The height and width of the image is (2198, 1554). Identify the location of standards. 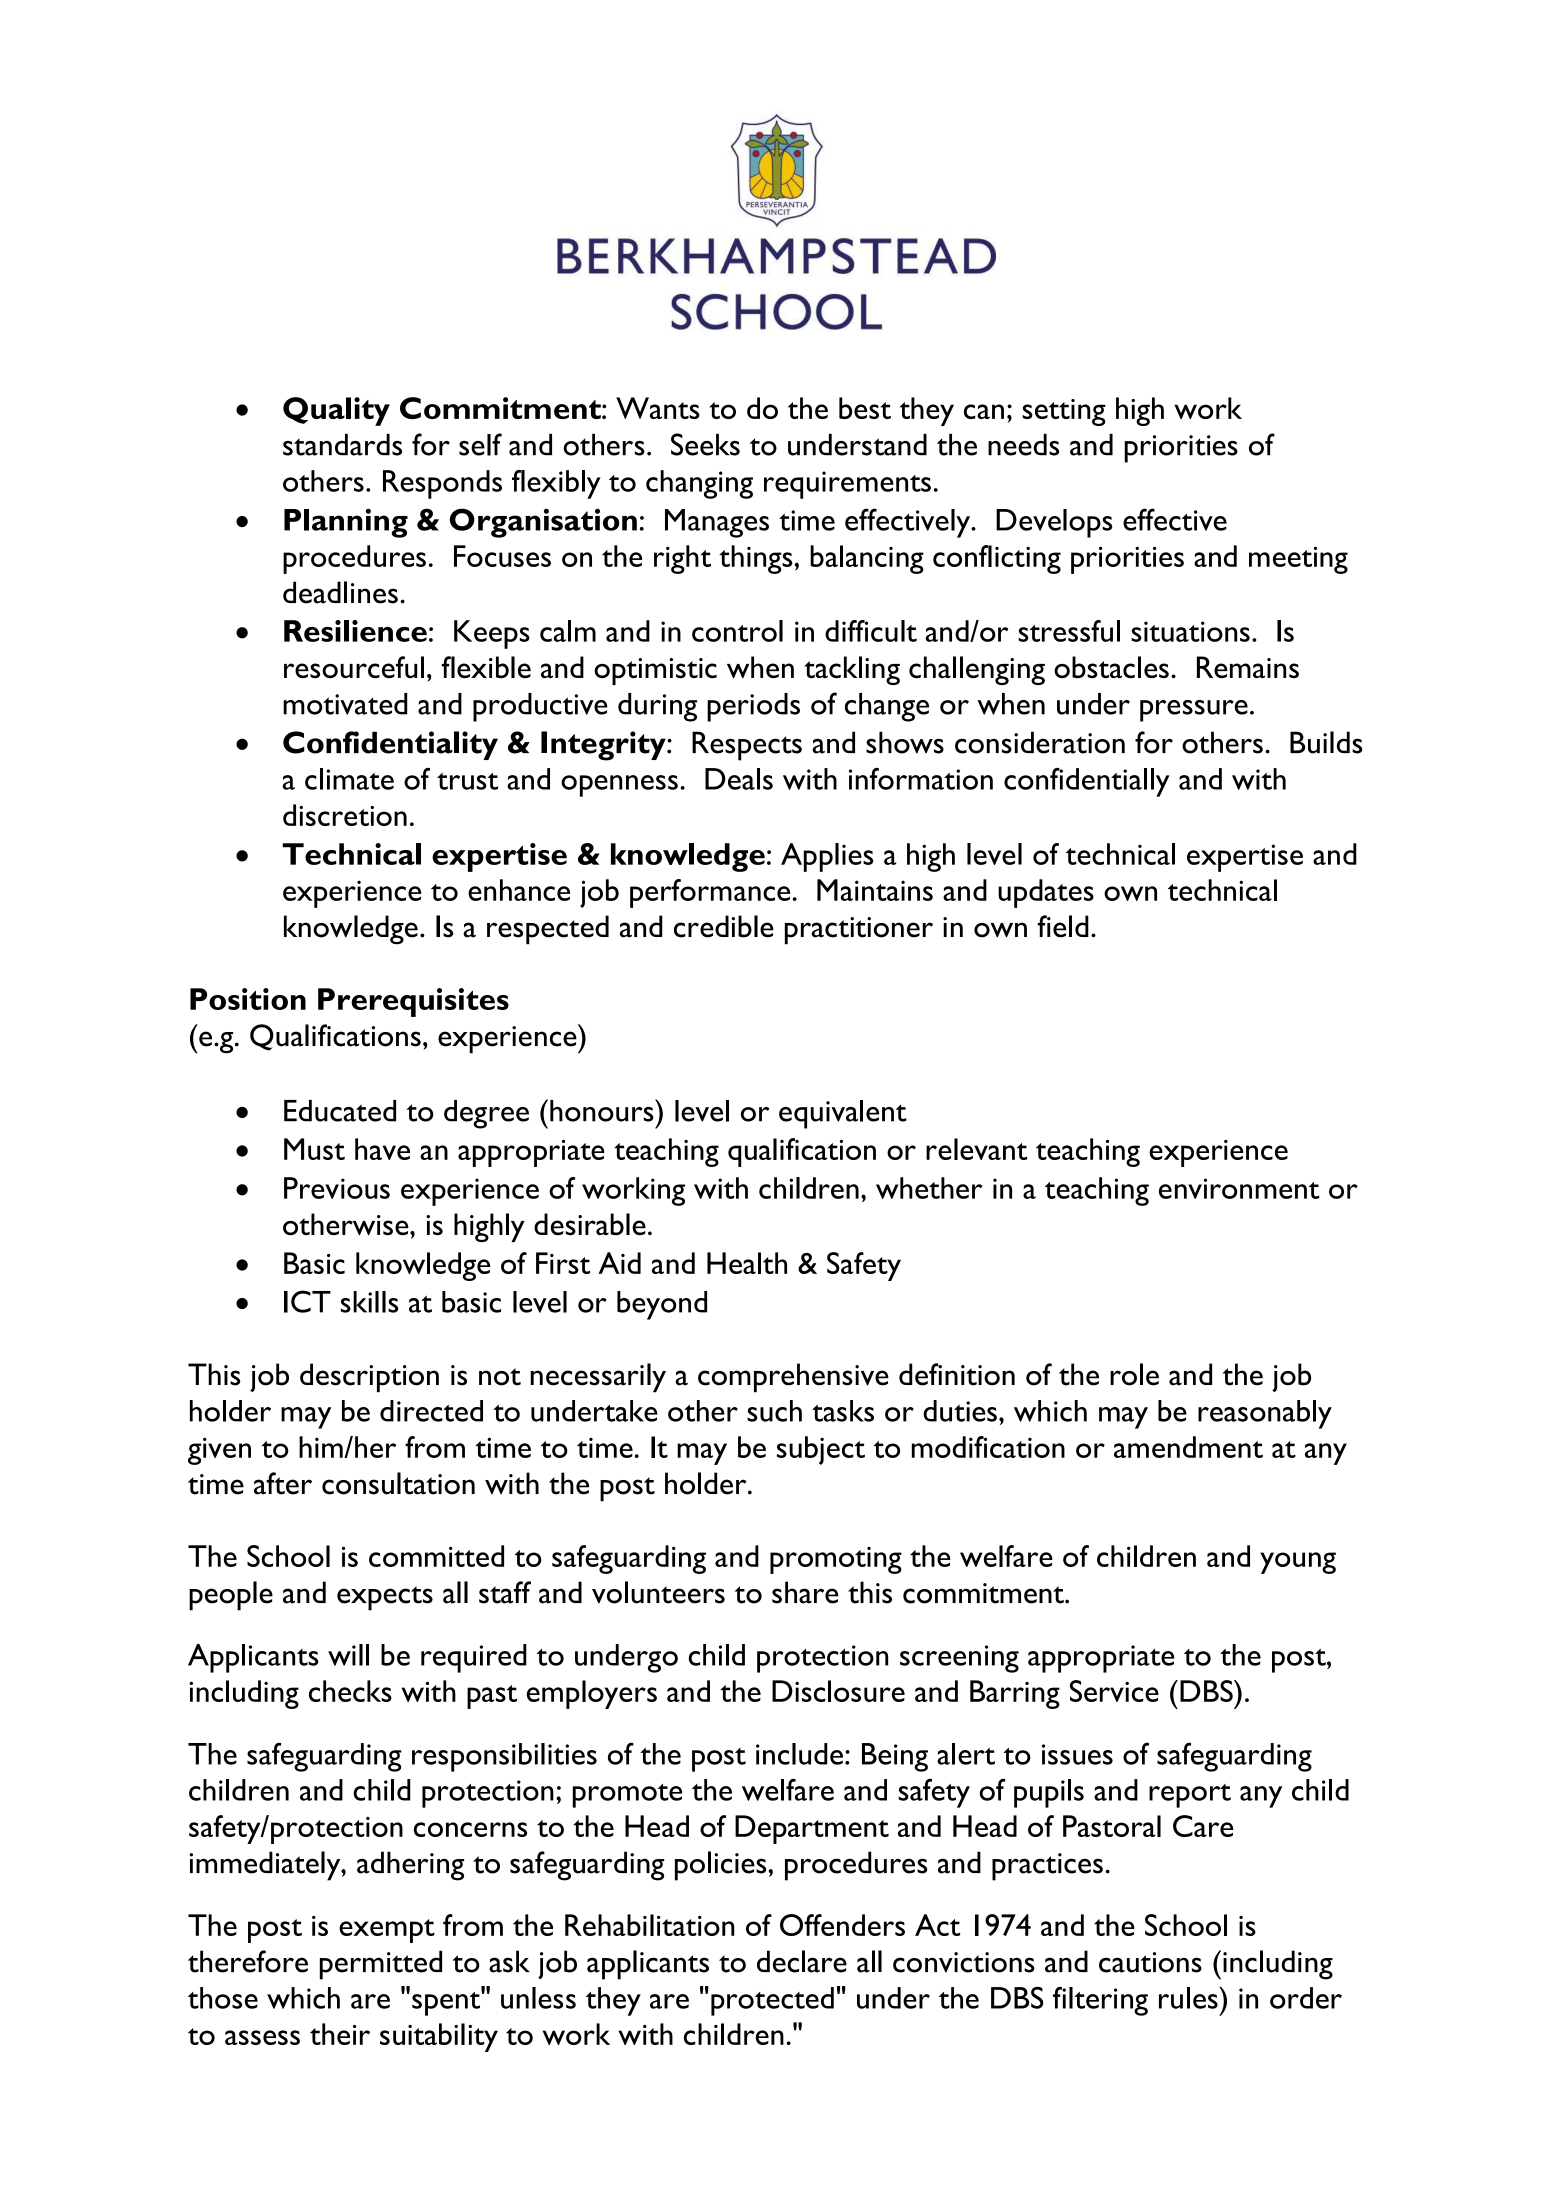
(342, 445).
